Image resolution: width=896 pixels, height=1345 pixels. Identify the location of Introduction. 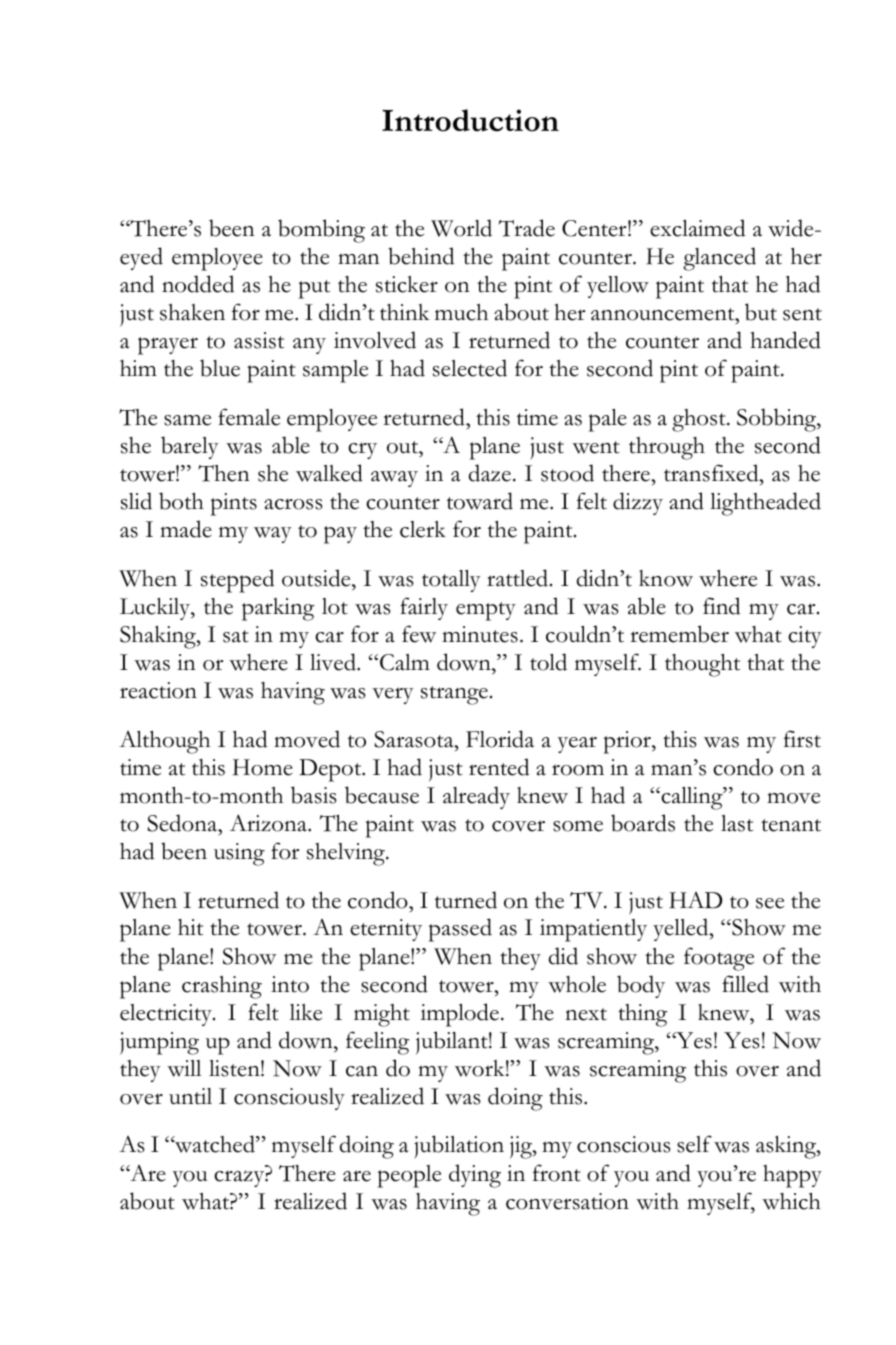
(470, 120).
